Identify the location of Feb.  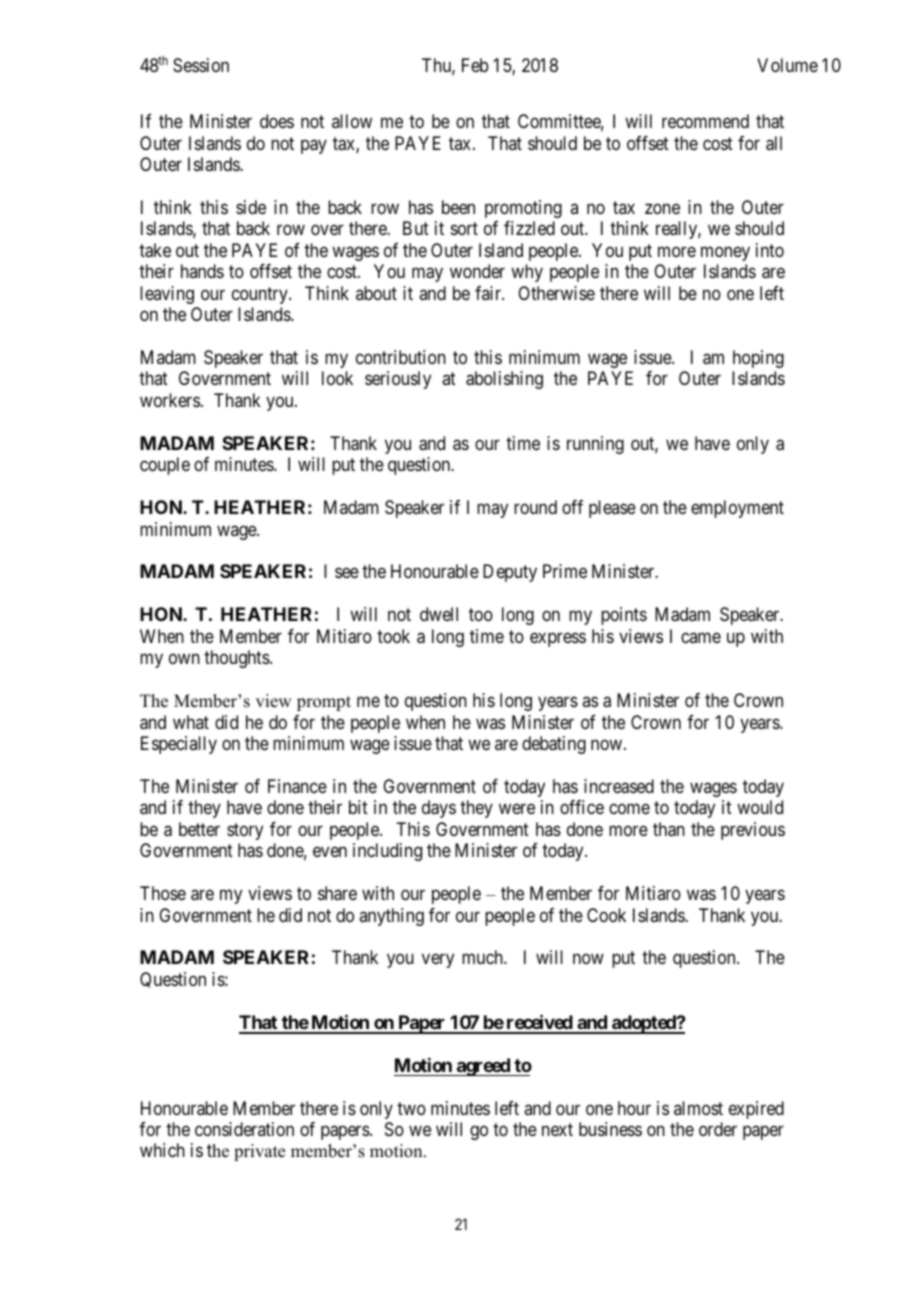
(475, 65).
